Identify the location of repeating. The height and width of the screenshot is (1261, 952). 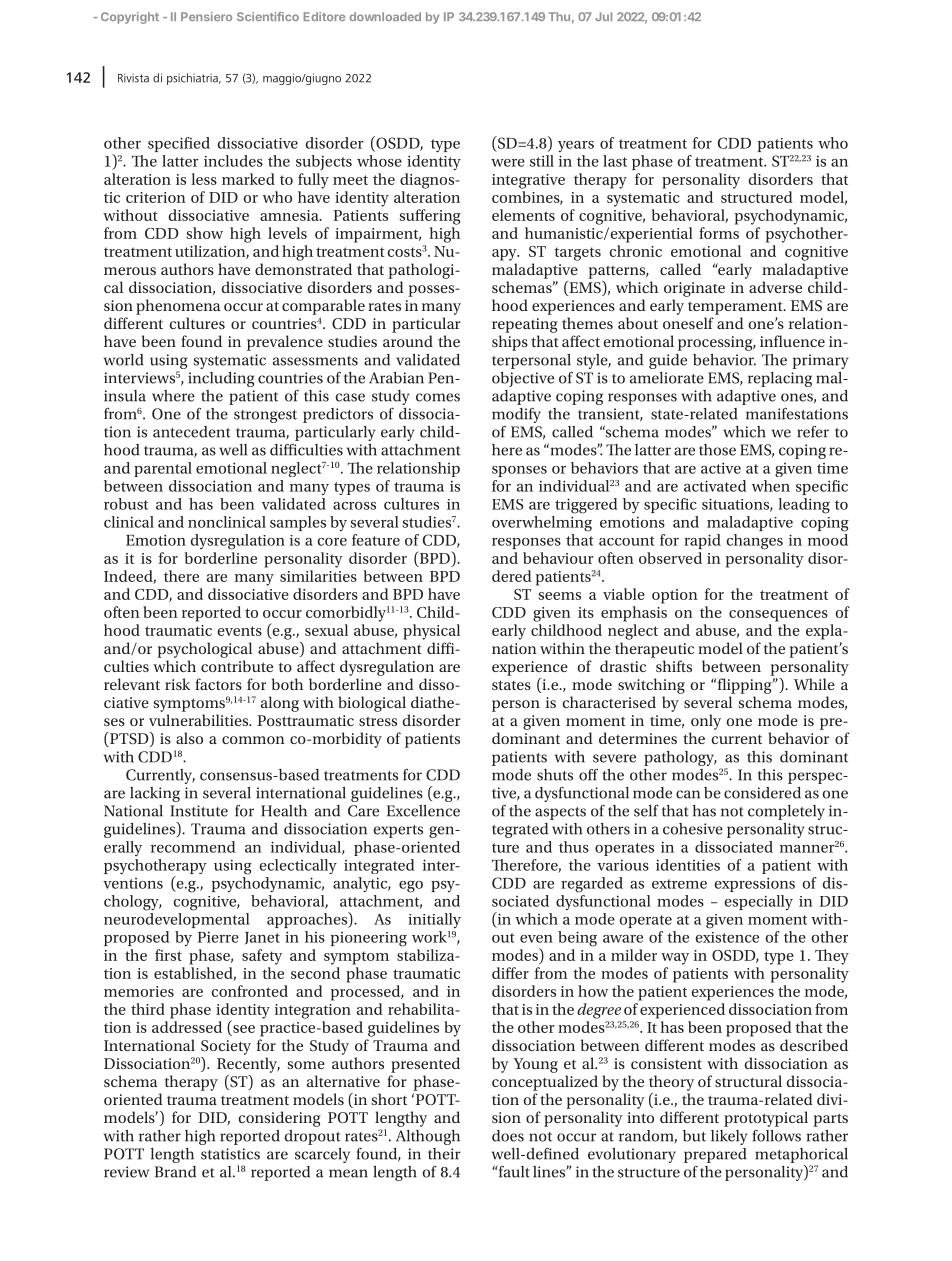
(525, 325).
